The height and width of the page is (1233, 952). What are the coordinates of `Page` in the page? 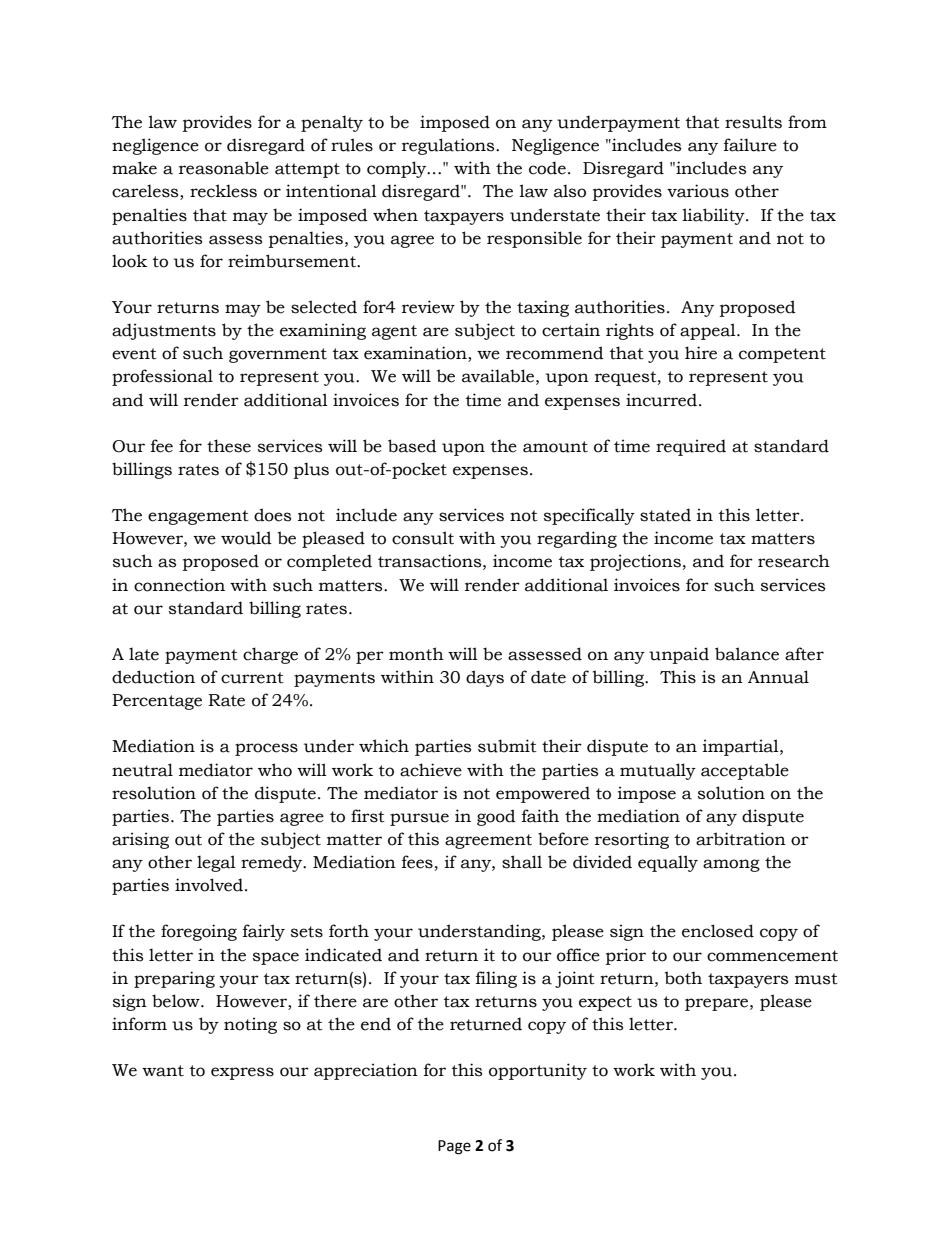 It's located at (454, 1147).
